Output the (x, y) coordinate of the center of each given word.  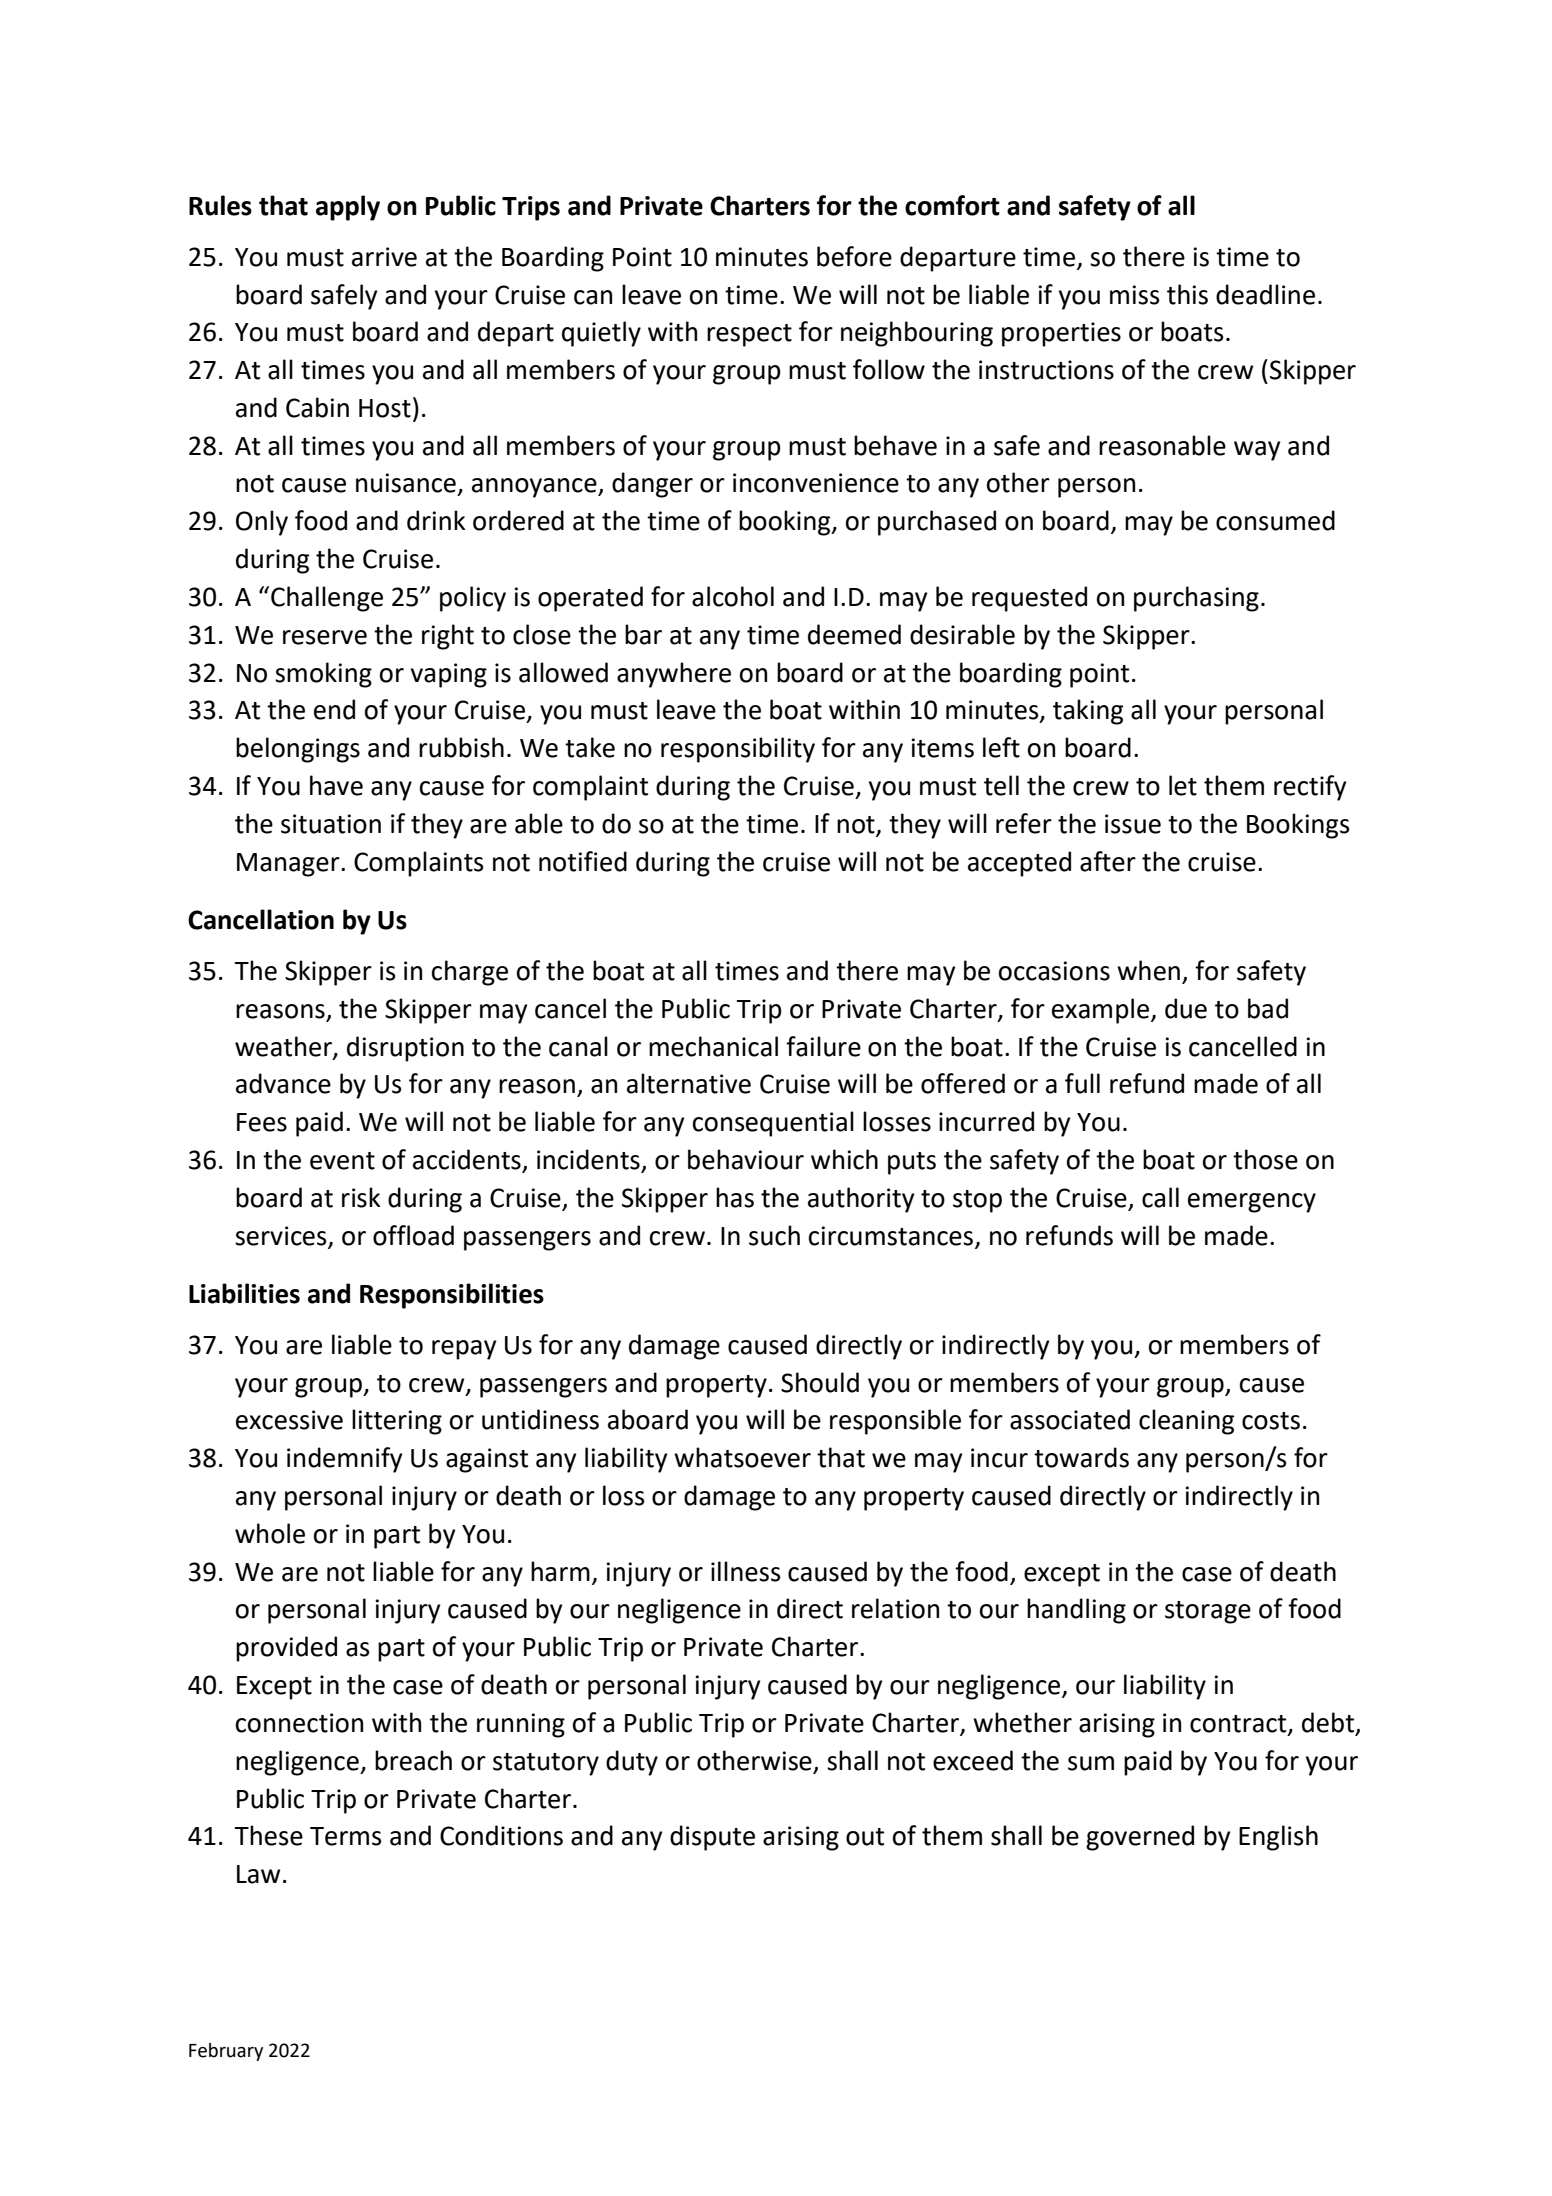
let (1183, 785)
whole (270, 1533)
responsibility (738, 750)
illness (746, 1571)
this (1187, 294)
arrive (384, 257)
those (1265, 1159)
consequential (773, 1124)
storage (1208, 1612)
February (226, 2052)
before (854, 256)
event (342, 1161)
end (334, 709)
